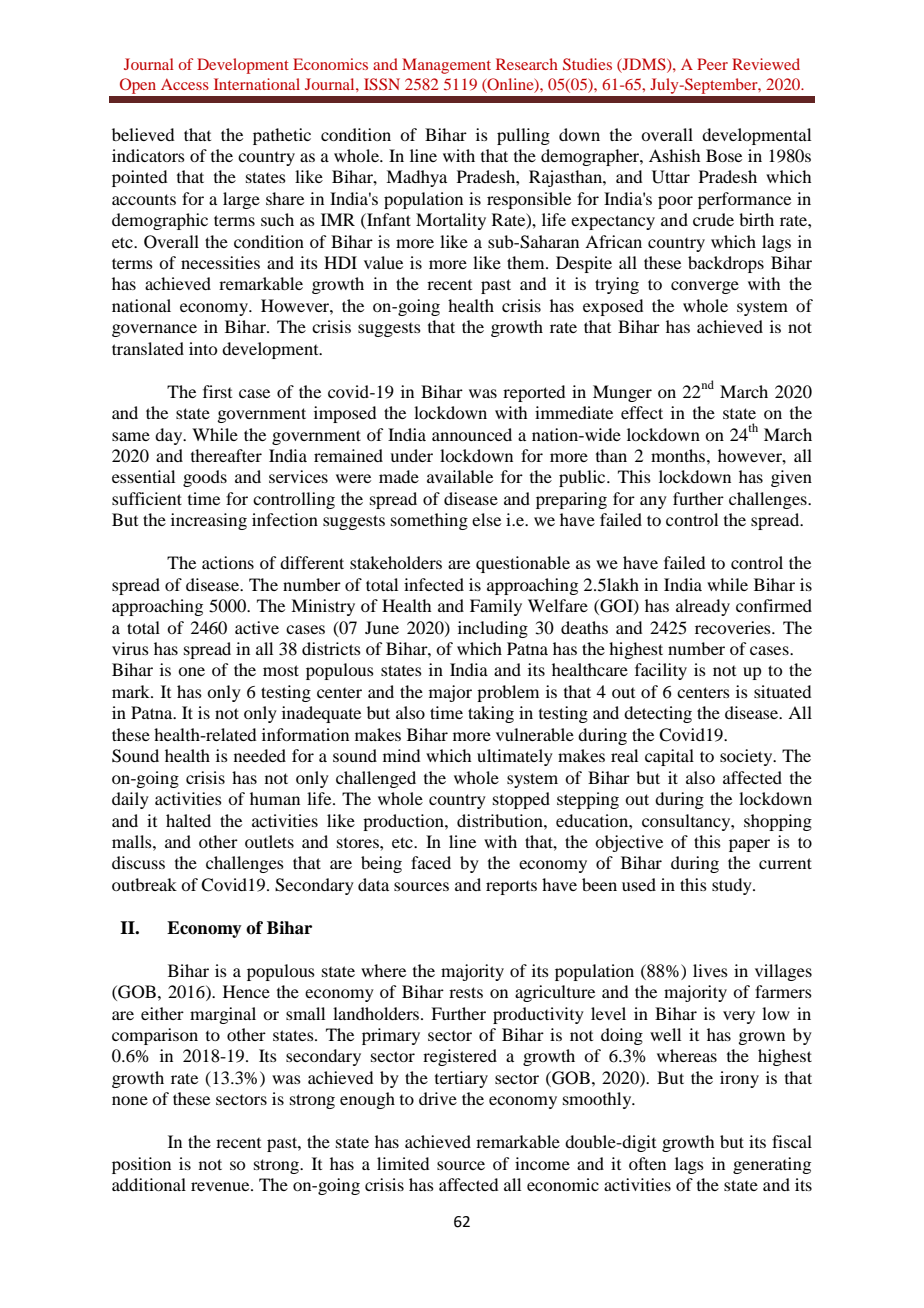 This page has width=924, height=1308. I want to click on Peer, so click(712, 64).
